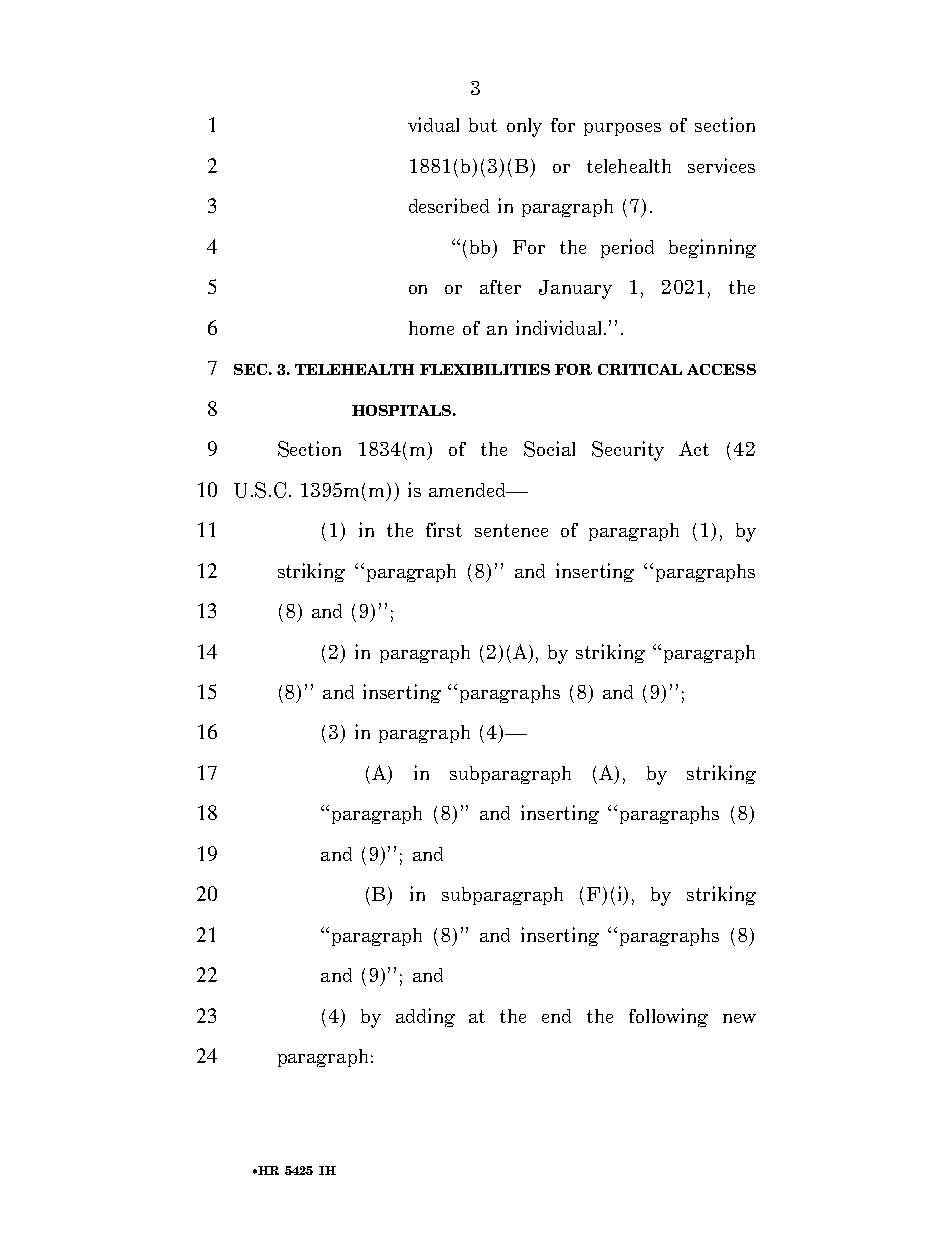 Image resolution: width=952 pixels, height=1233 pixels. What do you see at coordinates (622, 129) in the screenshot?
I see `purposes` at bounding box center [622, 129].
